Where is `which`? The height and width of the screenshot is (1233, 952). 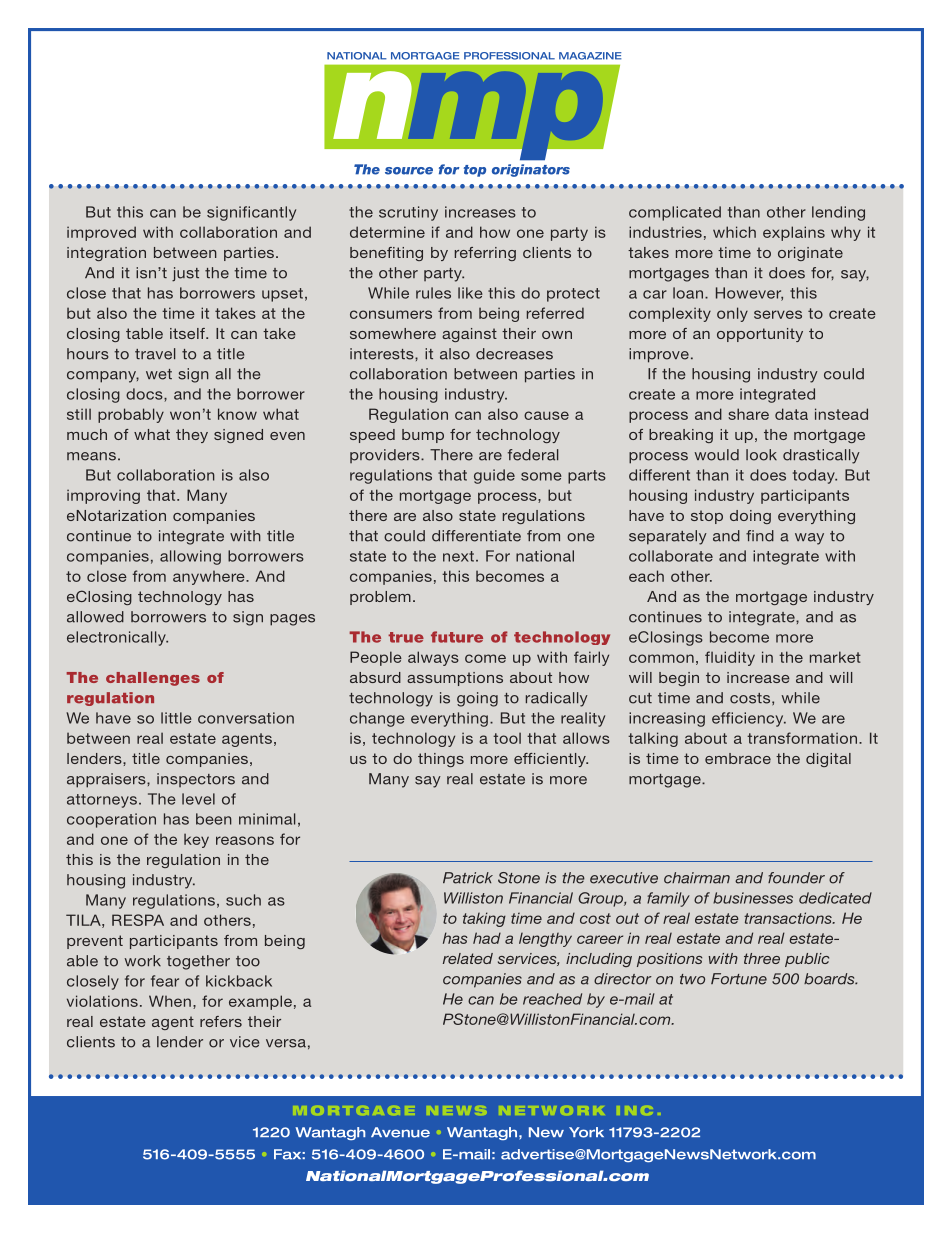
which is located at coordinates (734, 232).
